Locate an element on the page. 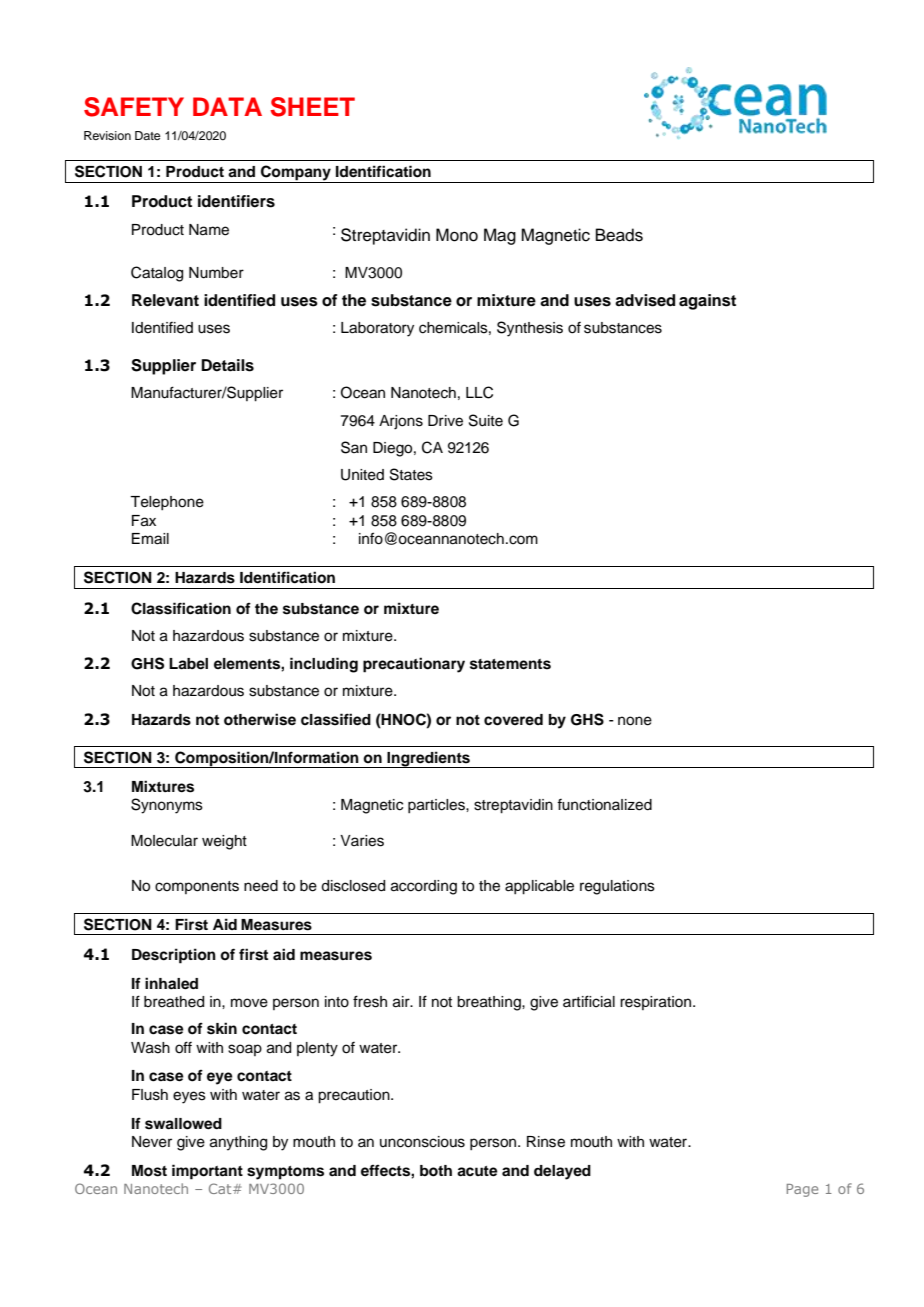 Image resolution: width=924 pixels, height=1307 pixels. Date is located at coordinates (147, 135).
